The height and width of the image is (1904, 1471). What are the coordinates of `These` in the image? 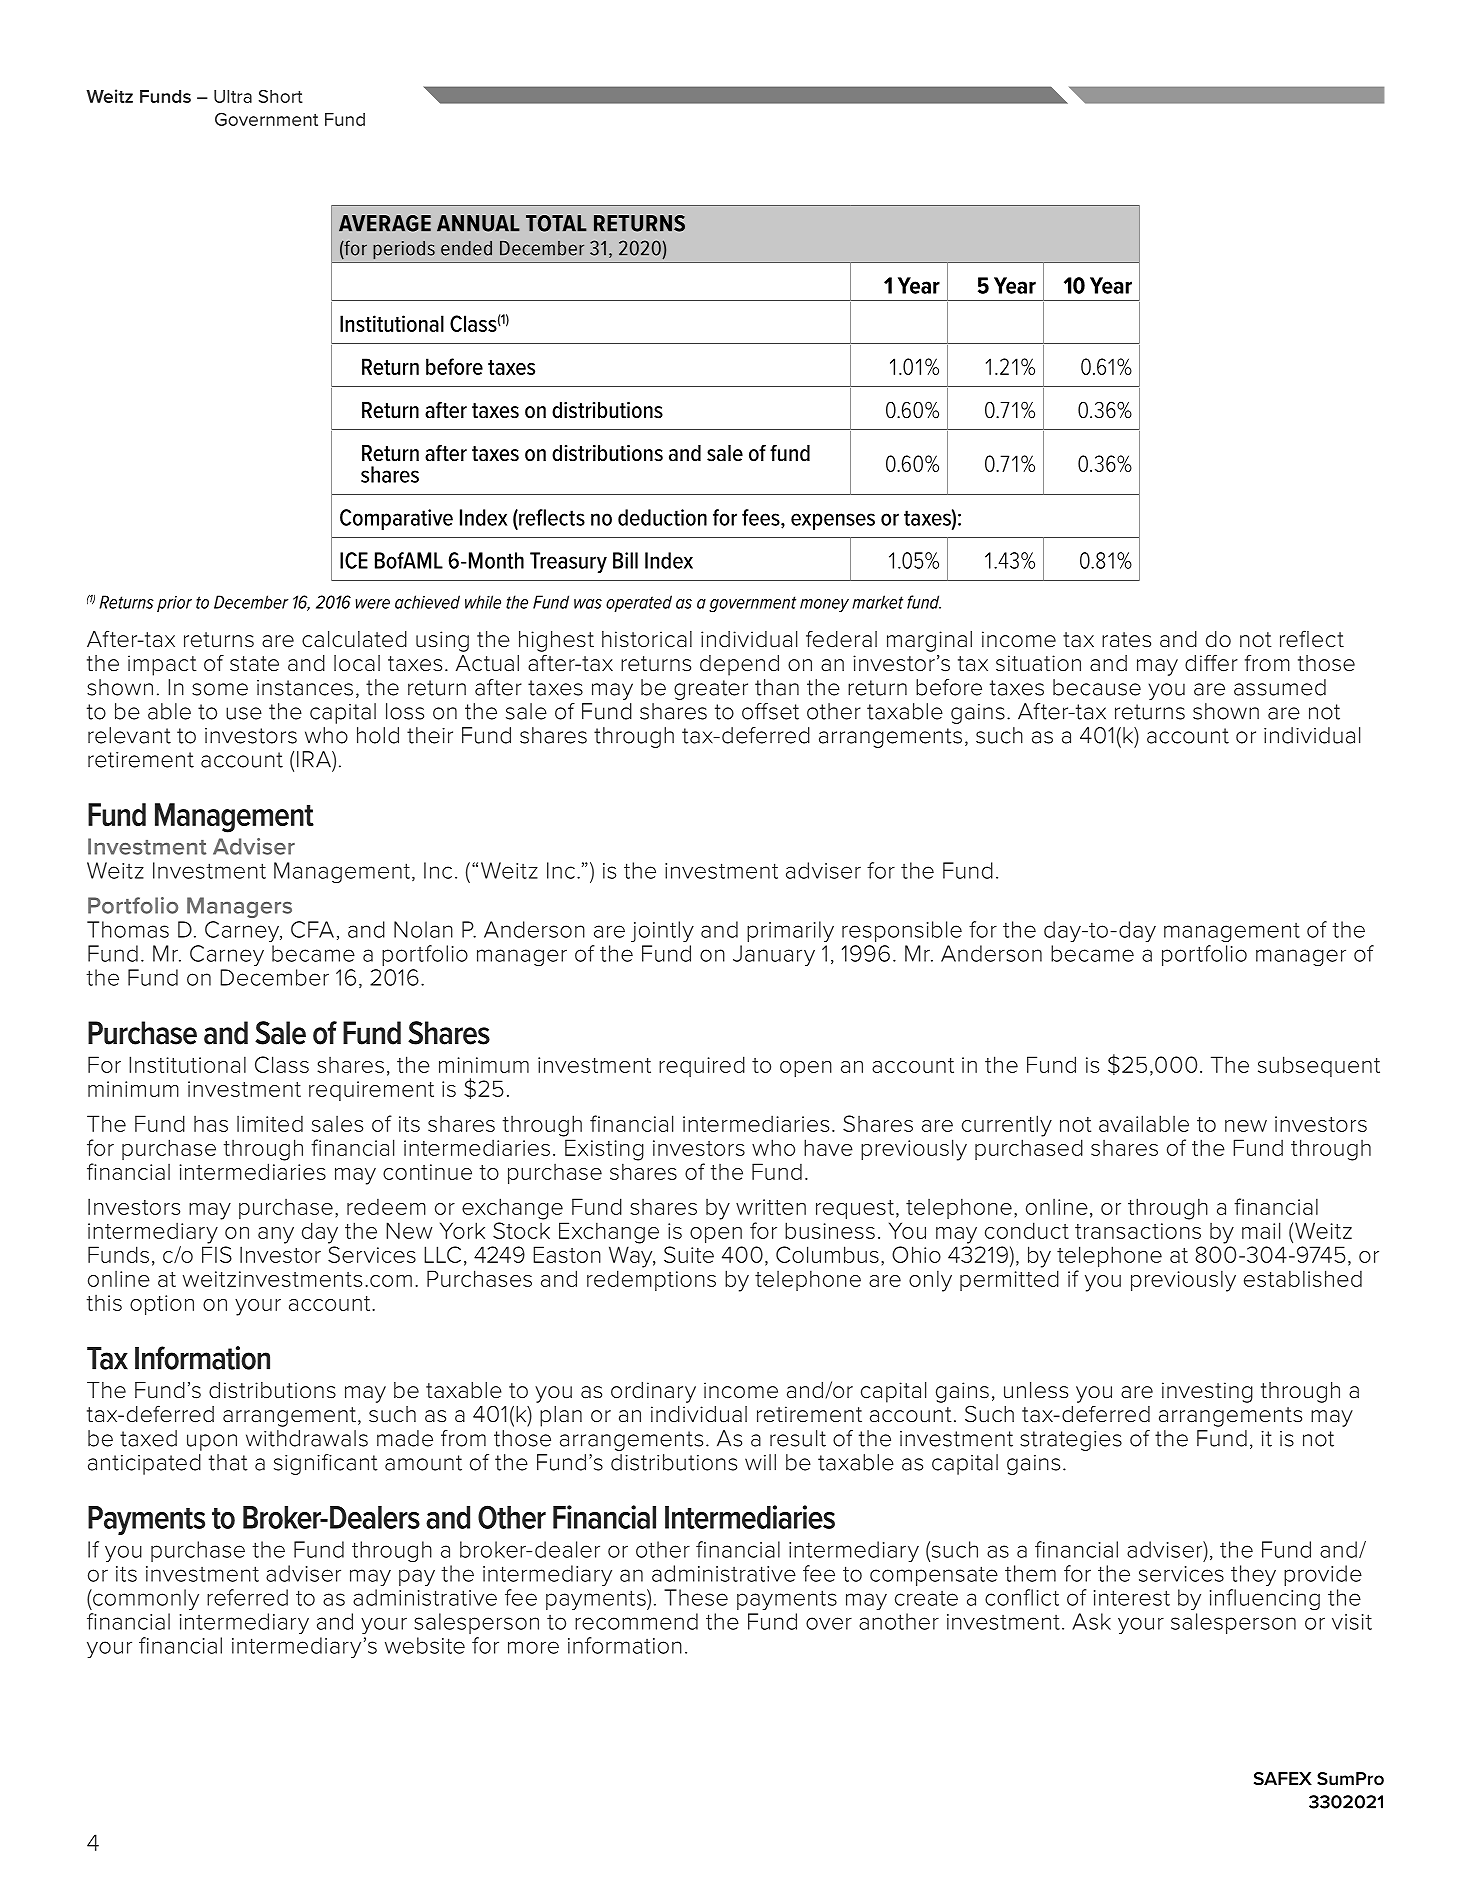 It's located at (696, 1597).
